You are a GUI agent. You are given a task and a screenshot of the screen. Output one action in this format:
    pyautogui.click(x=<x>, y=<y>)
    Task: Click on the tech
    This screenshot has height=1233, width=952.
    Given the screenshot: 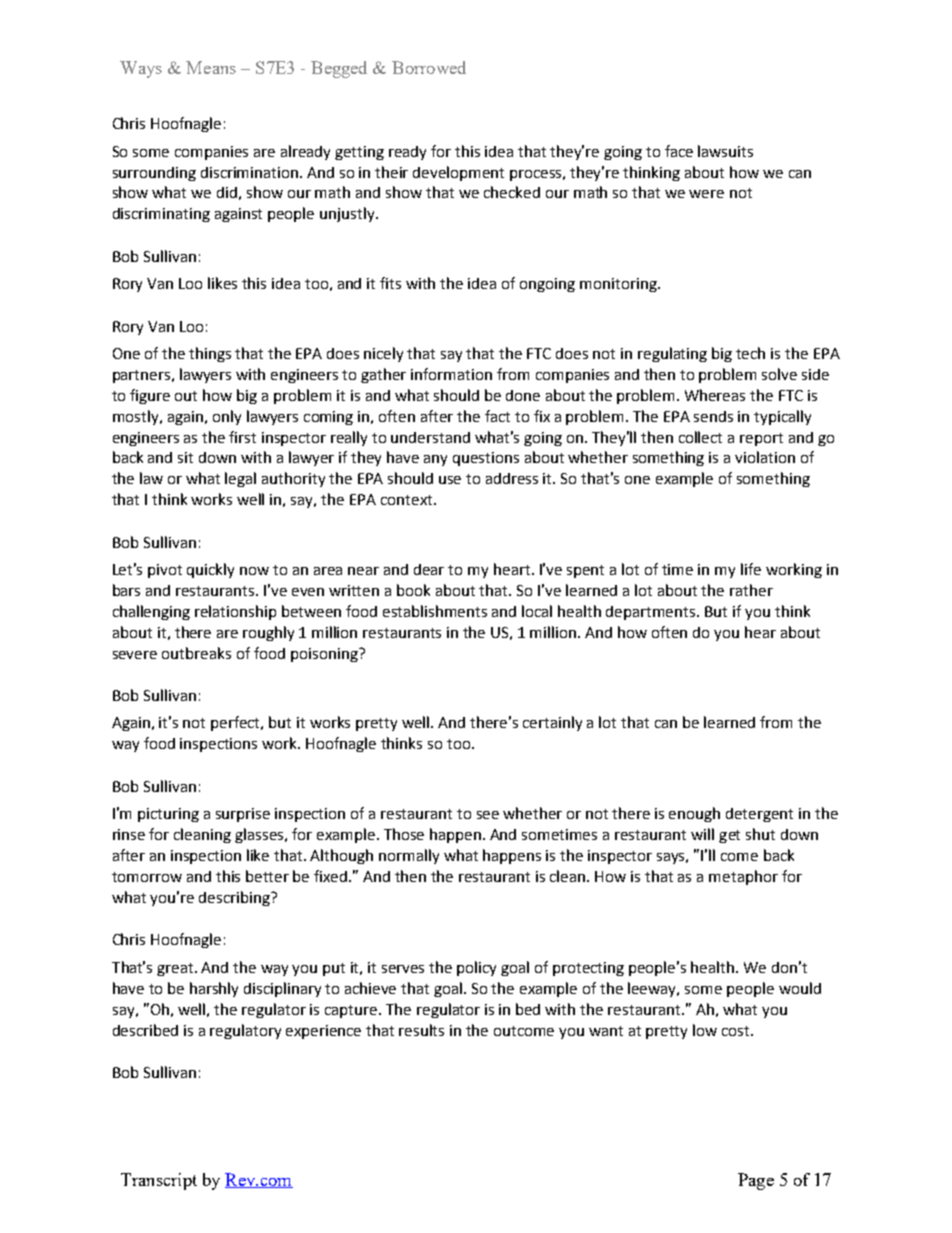 What is the action you would take?
    pyautogui.click(x=750, y=353)
